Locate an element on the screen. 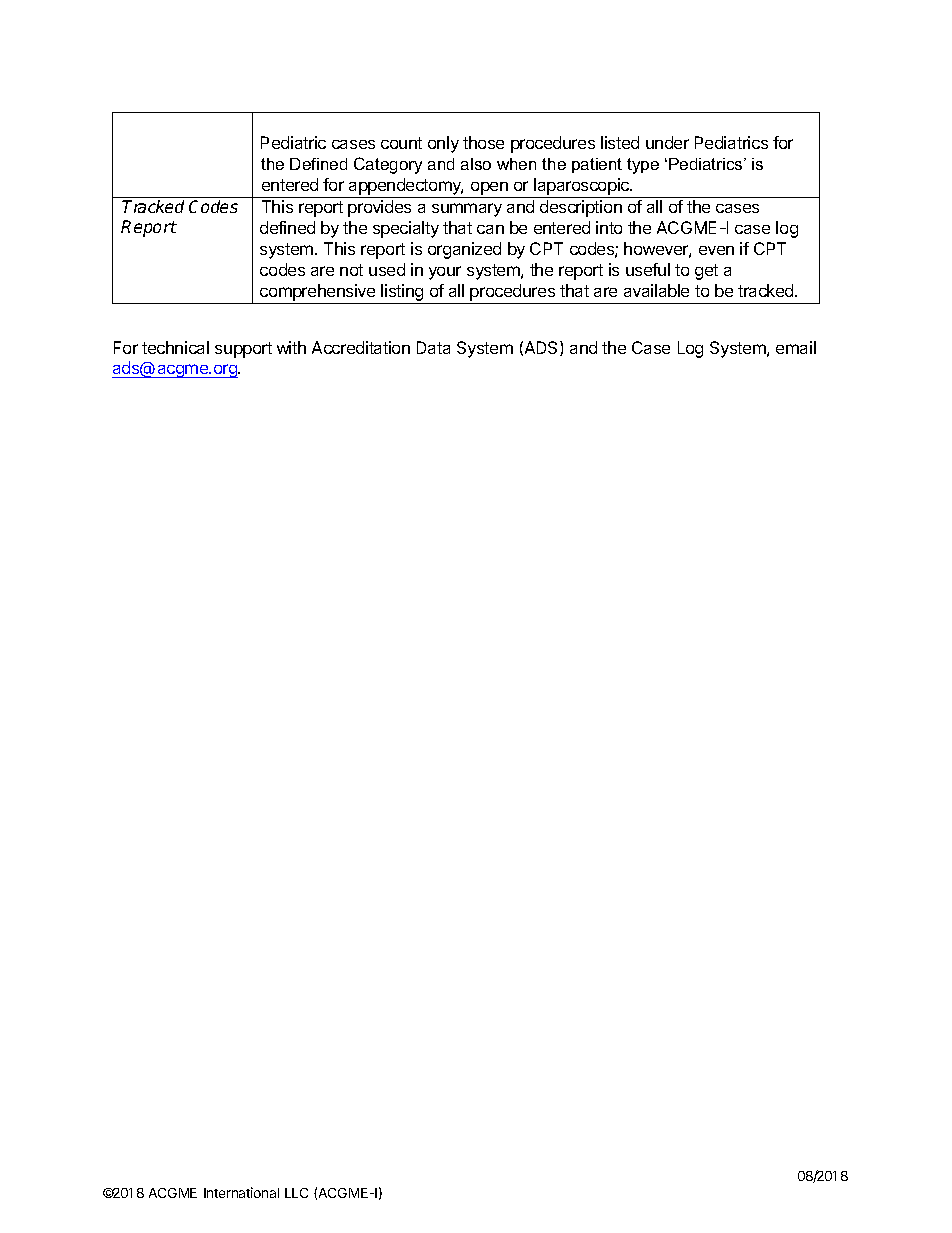 The width and height of the screenshot is (952, 1233). available is located at coordinates (656, 290).
